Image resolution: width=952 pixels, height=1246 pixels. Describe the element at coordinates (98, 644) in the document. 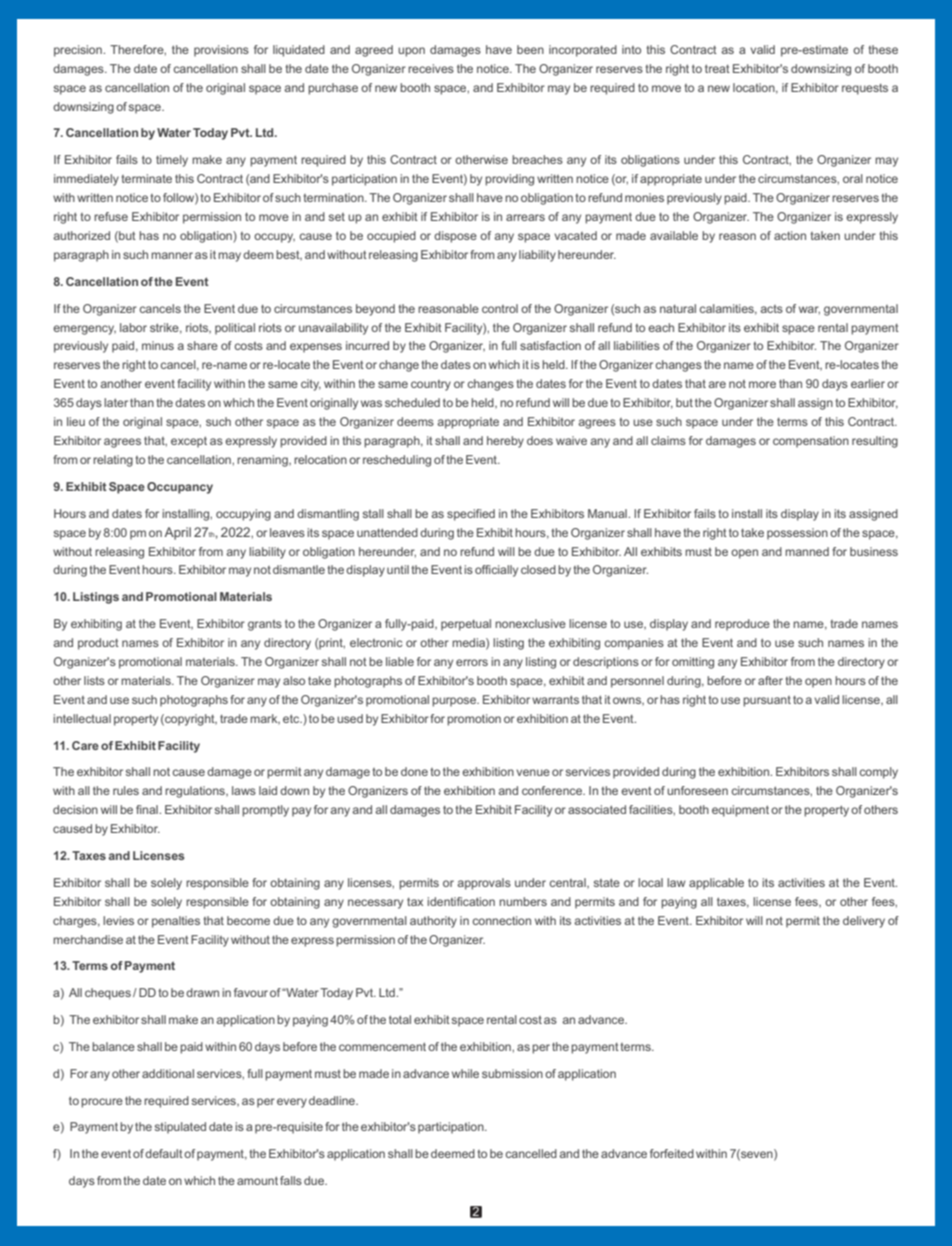

I see `product` at that location.
